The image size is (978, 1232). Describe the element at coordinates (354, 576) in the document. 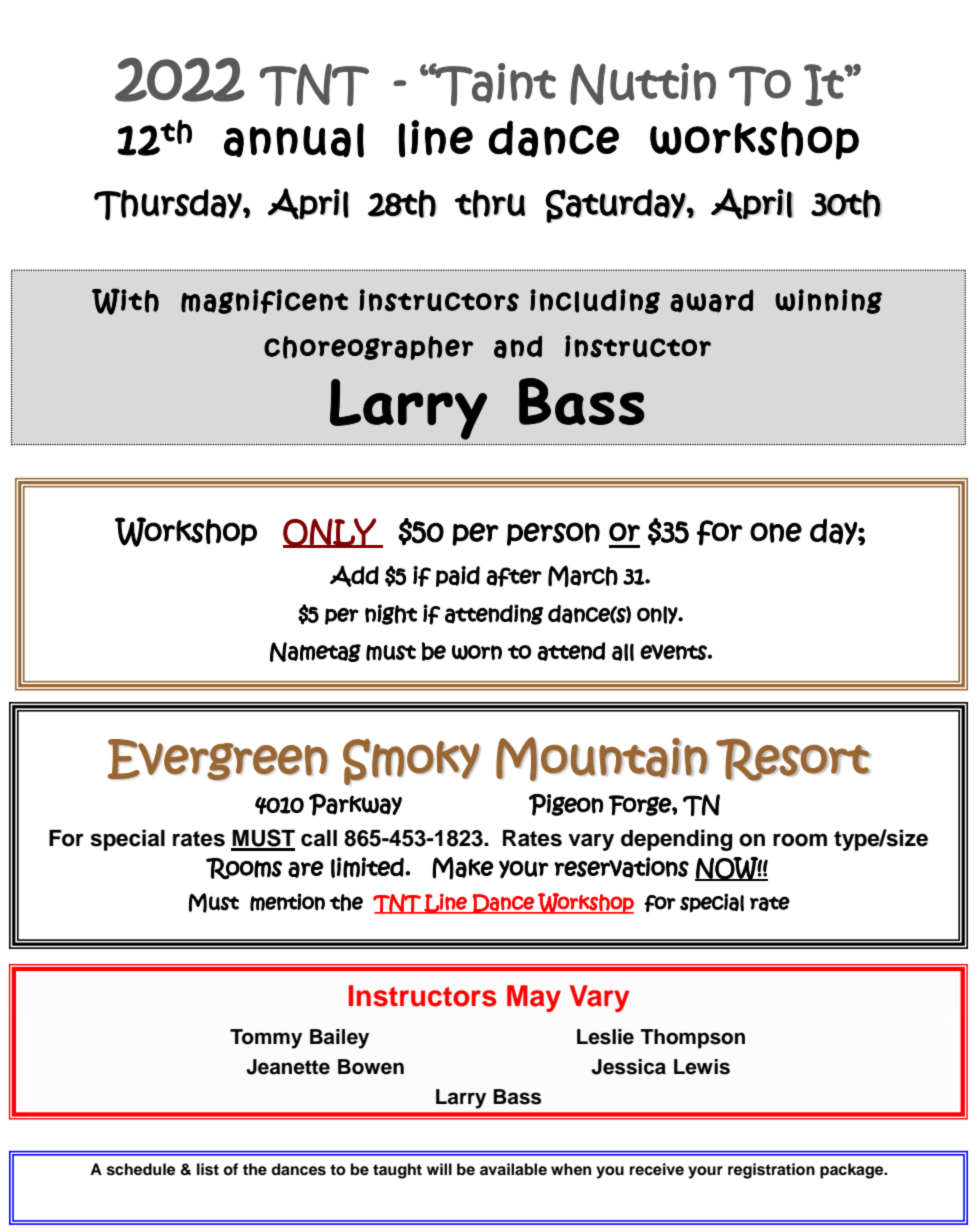

I see `Add` at that location.
